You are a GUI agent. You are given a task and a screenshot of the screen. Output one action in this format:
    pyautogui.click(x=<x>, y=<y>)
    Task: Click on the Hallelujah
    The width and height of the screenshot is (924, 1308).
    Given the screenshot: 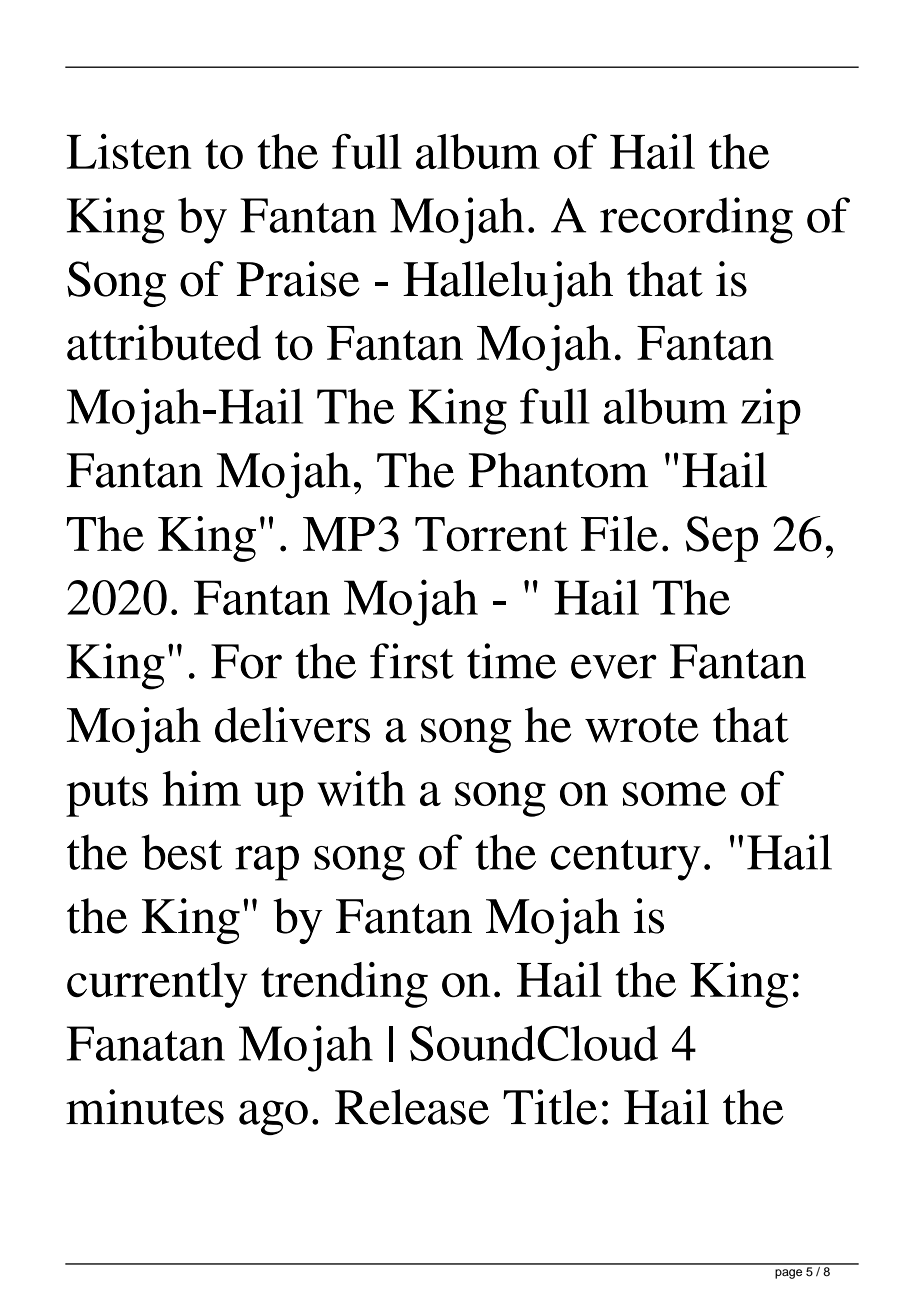 What is the action you would take?
    pyautogui.click(x=508, y=284)
